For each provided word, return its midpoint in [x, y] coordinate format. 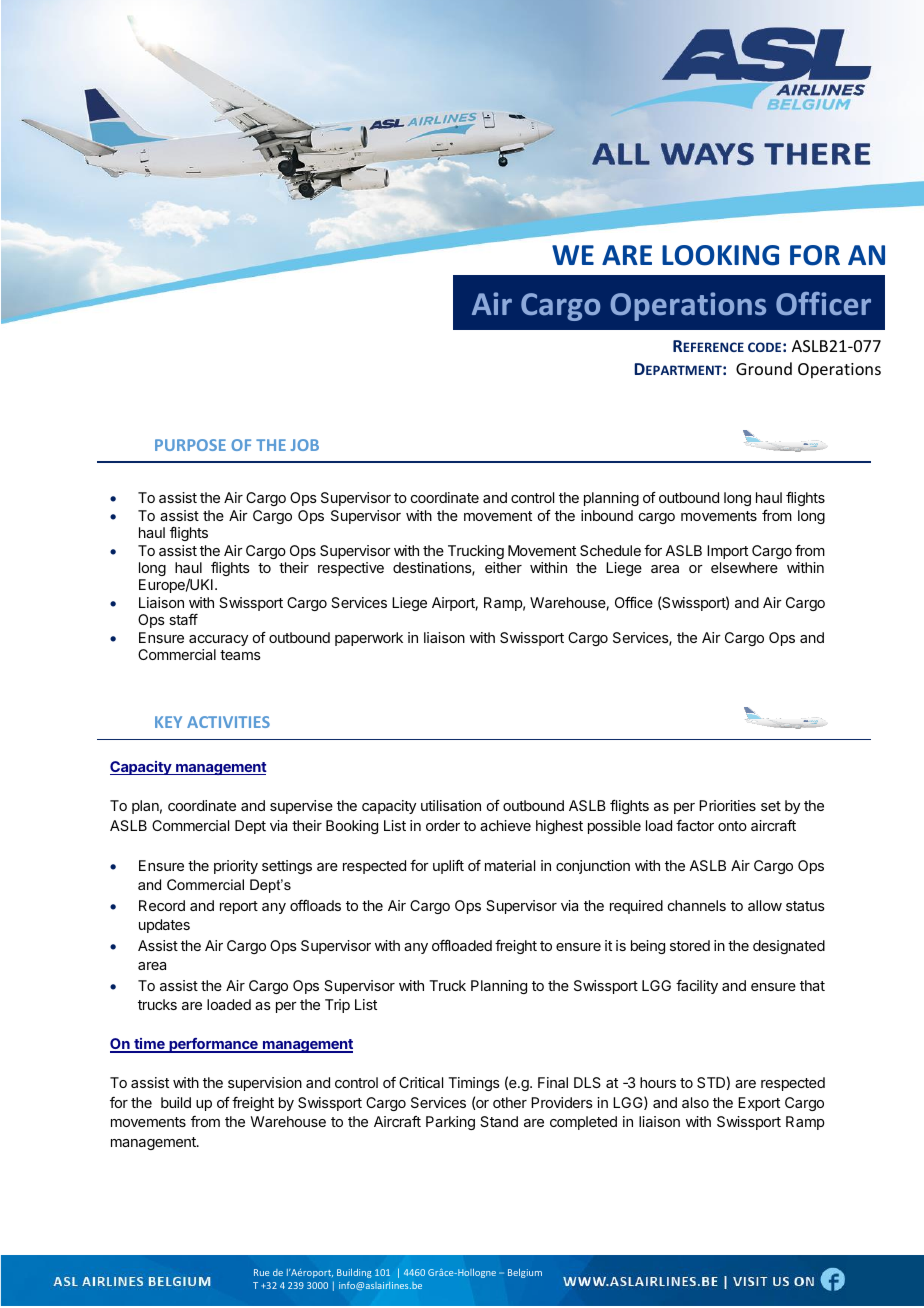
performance [213, 1045]
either [503, 567]
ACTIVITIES [228, 722]
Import [727, 552]
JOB [305, 445]
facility [697, 987]
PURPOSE [190, 445]
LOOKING [720, 255]
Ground [764, 368]
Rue [261, 1272]
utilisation [451, 805]
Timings [474, 1084]
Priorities [727, 805]
